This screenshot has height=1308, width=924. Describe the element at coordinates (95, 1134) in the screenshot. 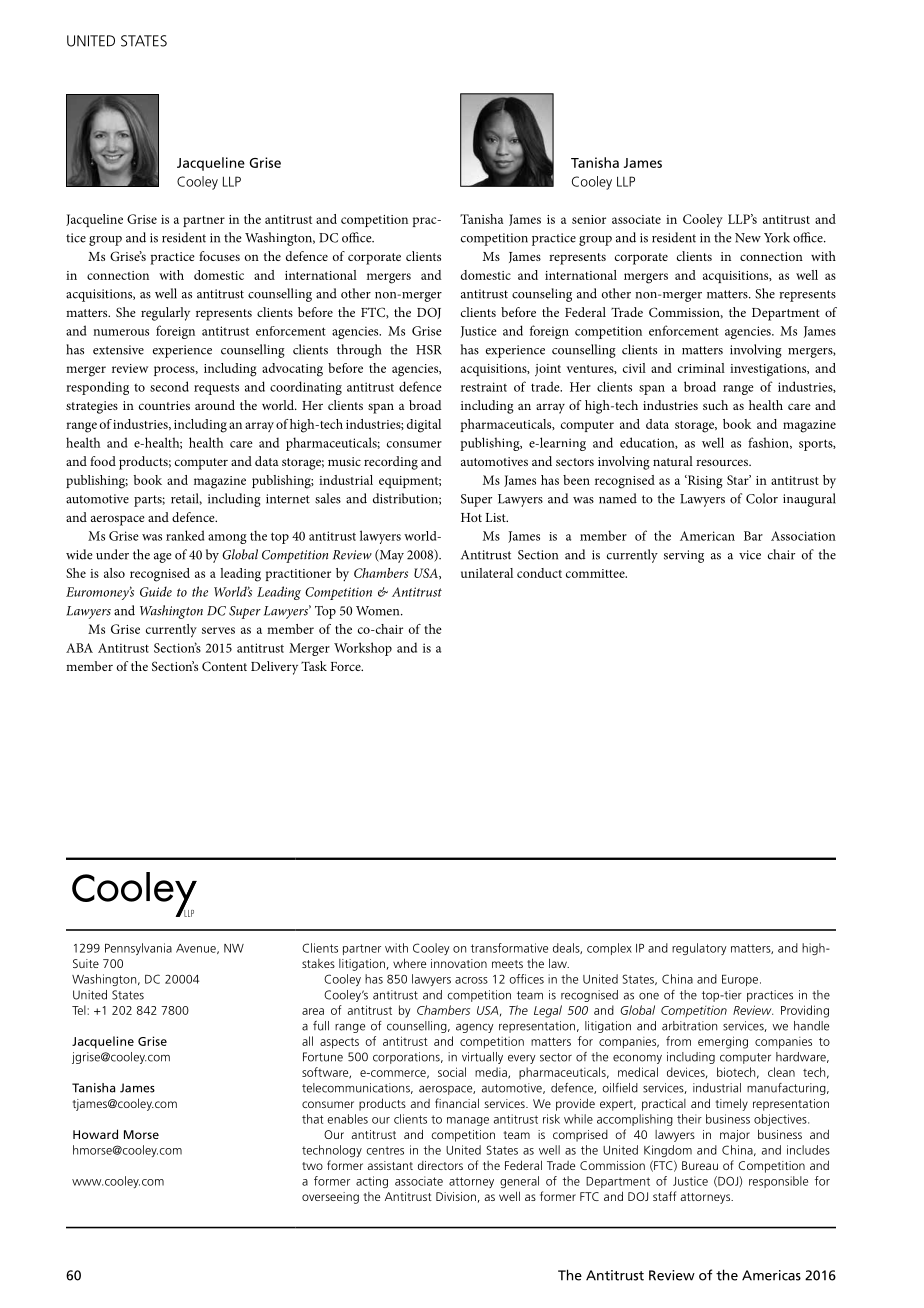

I see `Howard` at that location.
